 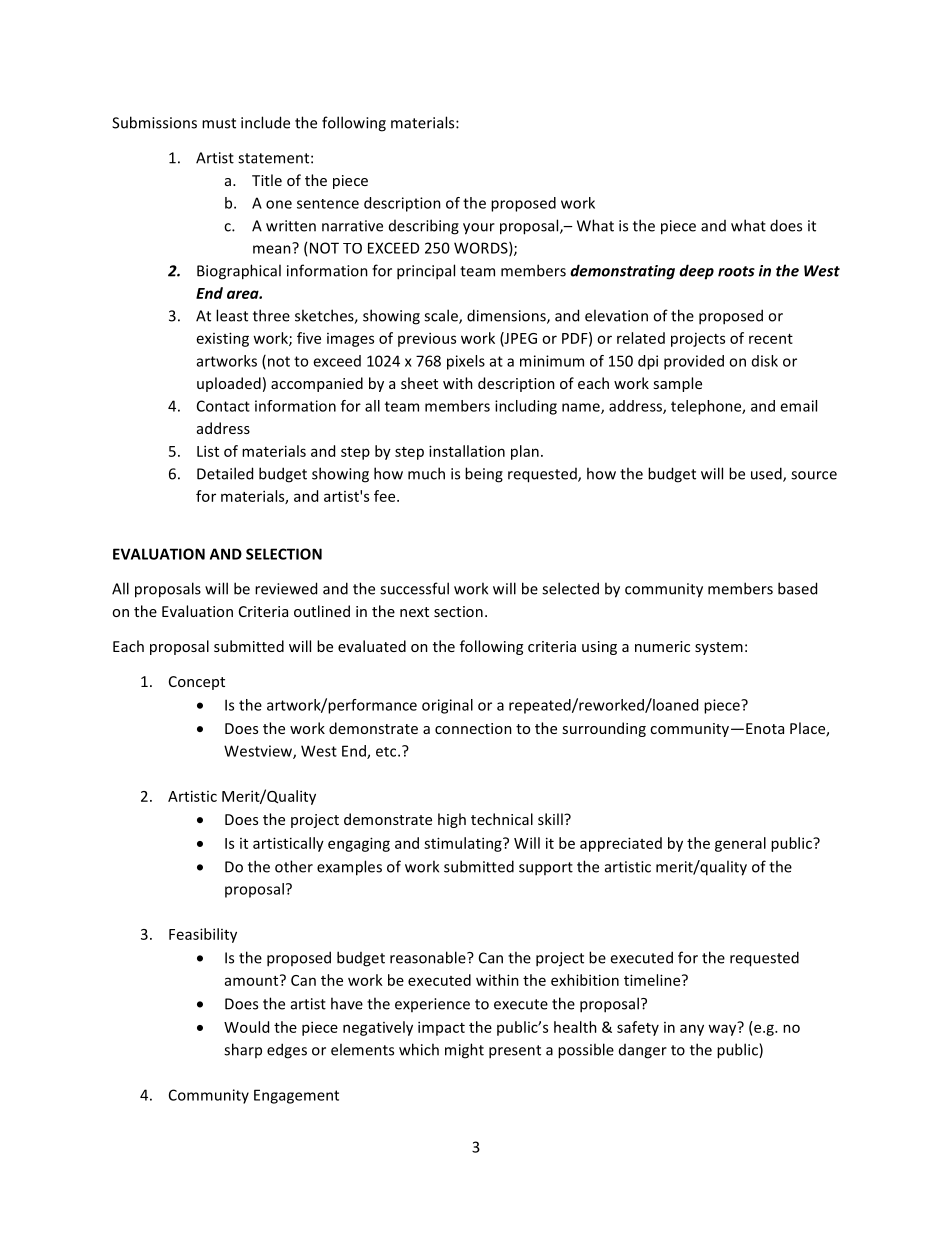 I want to click on roots, so click(x=736, y=271).
